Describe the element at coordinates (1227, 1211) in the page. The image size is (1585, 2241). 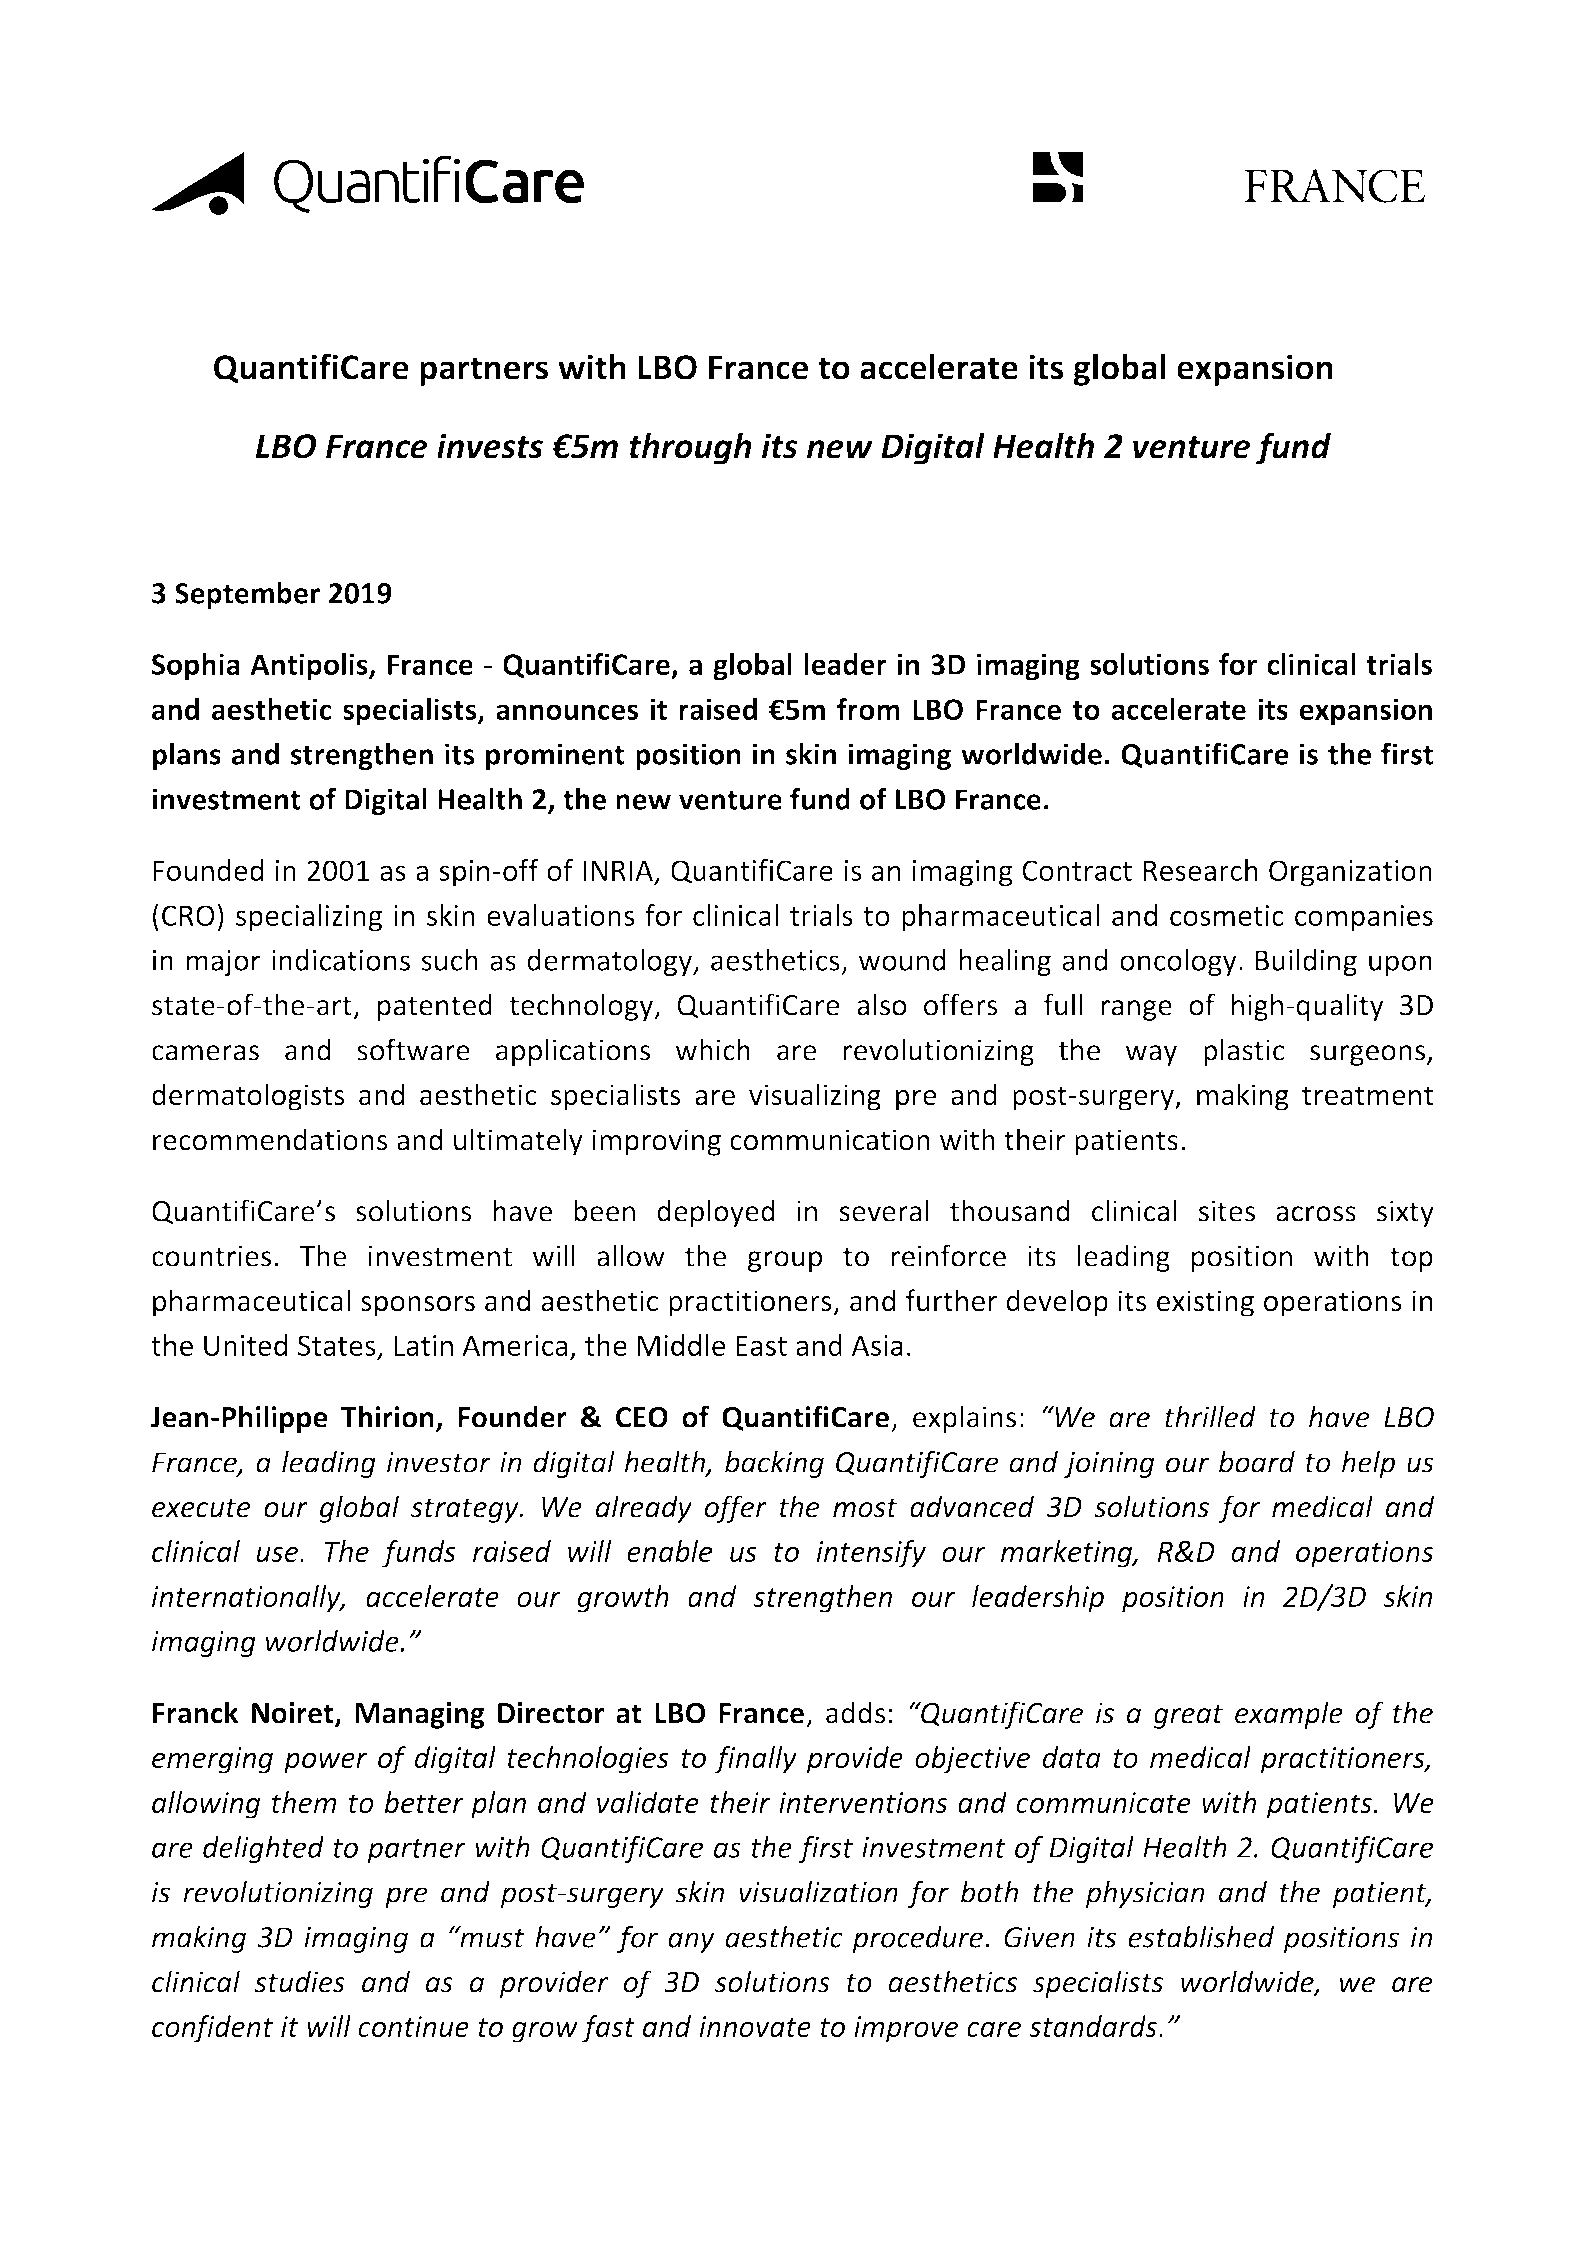
I see `sites` at that location.
